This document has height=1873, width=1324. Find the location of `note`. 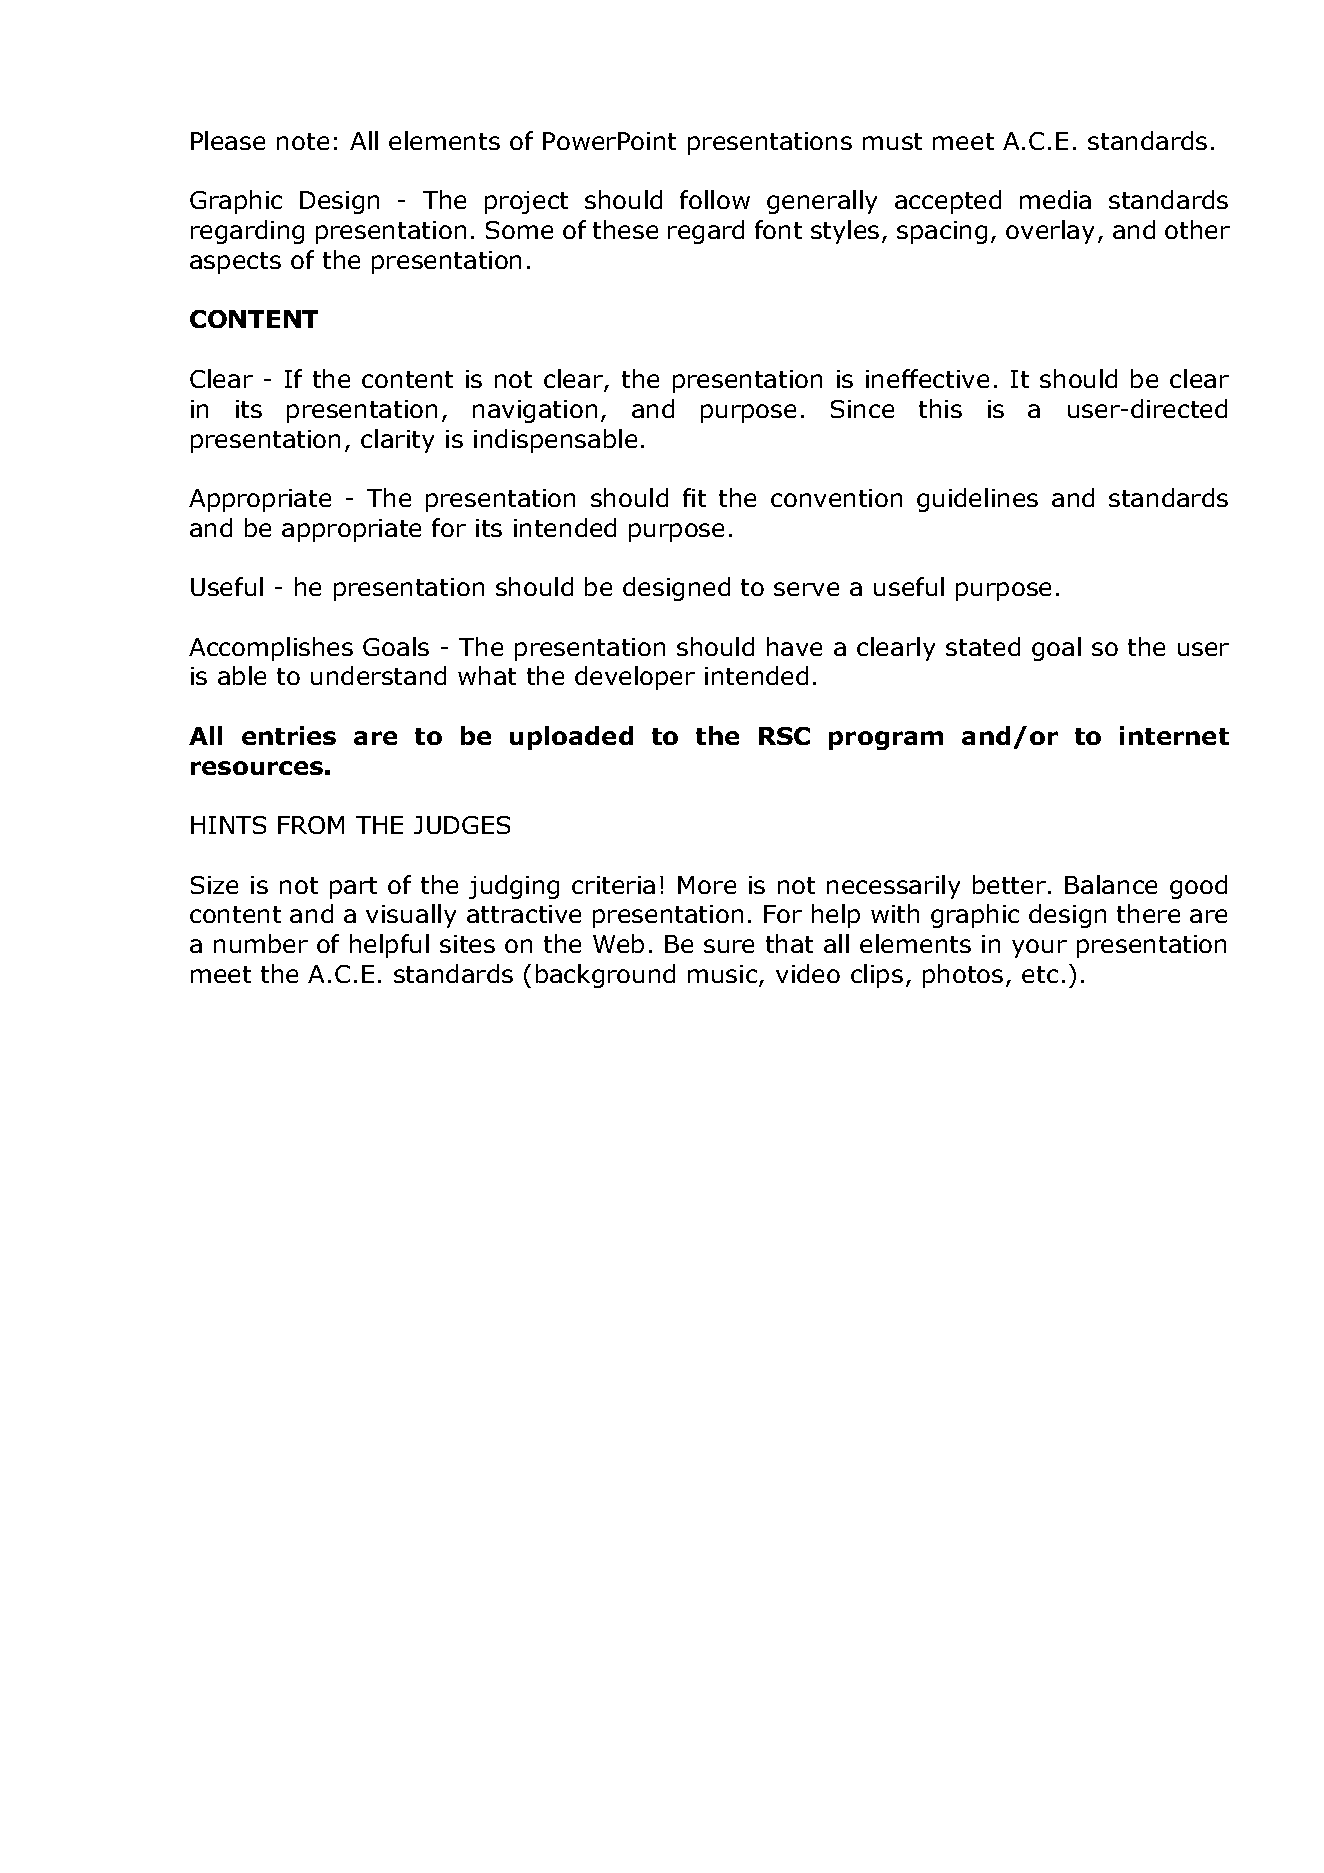

note is located at coordinates (303, 141).
